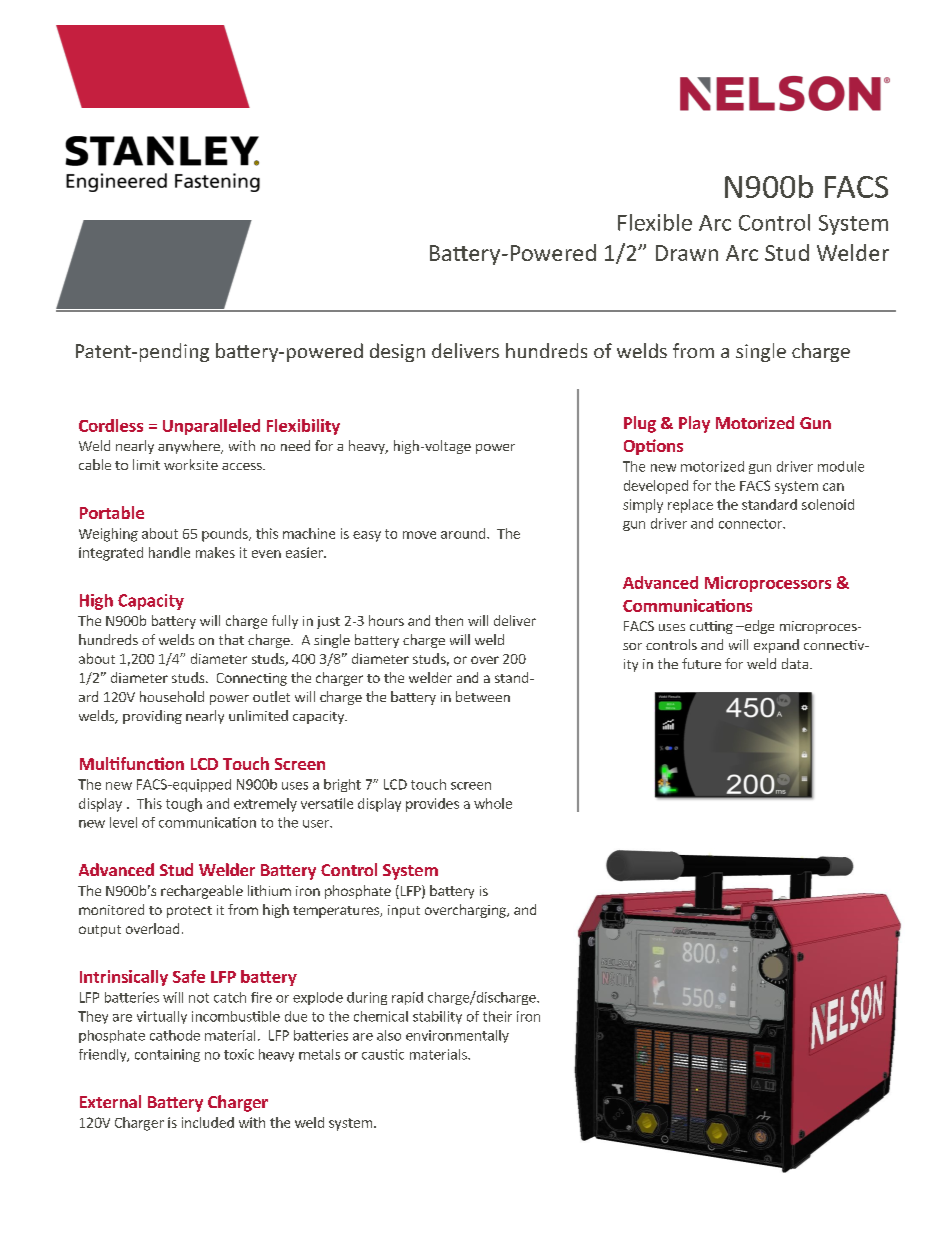 The width and height of the image is (952, 1233). I want to click on handle, so click(169, 552).
